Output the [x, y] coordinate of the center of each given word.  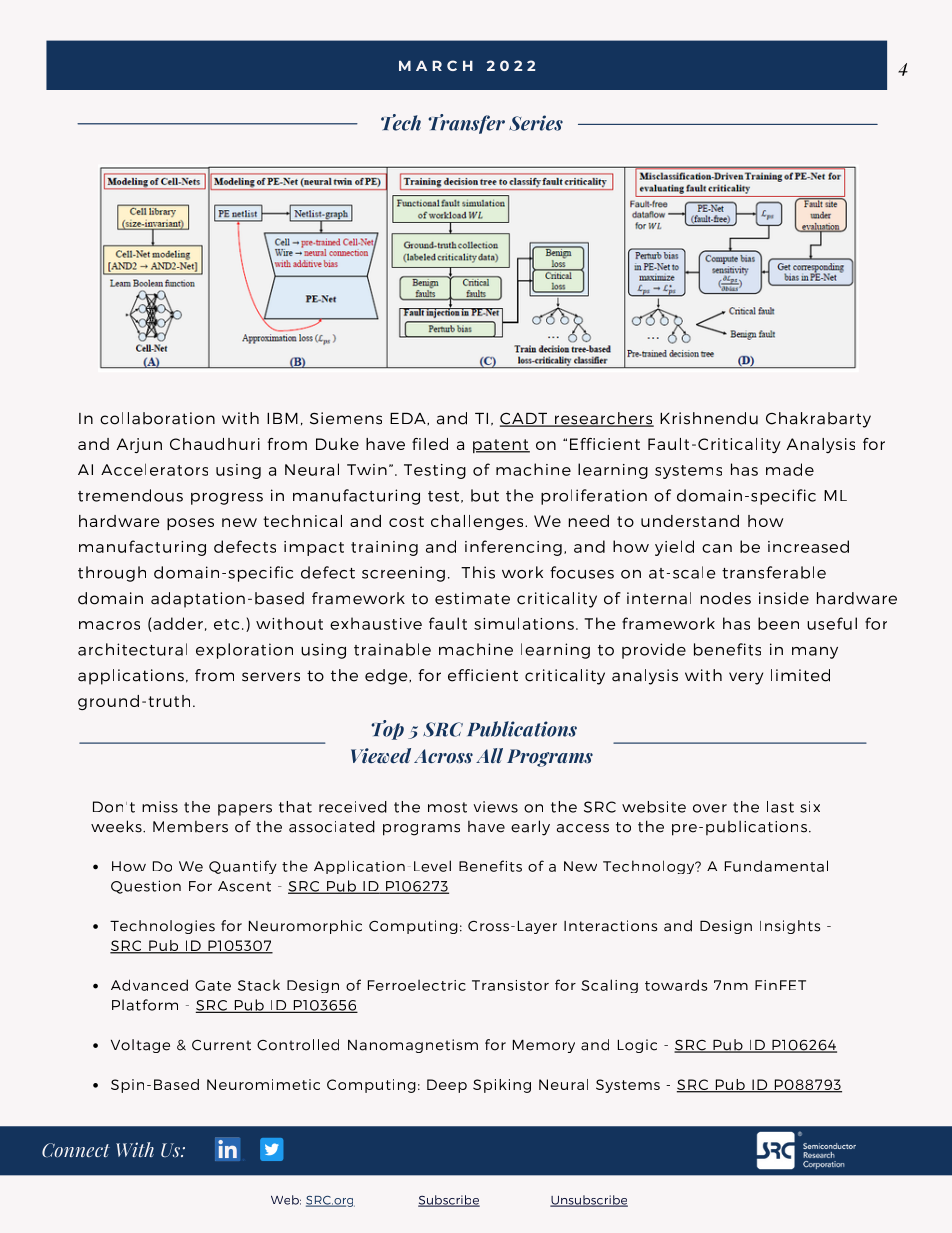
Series [536, 123]
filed [430, 444]
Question [146, 887]
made [790, 469]
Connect [76, 1150]
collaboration [157, 418]
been [778, 623]
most [447, 807]
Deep [447, 1086]
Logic [637, 1046]
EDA [409, 418]
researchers [603, 419]
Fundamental [776, 866]
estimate [472, 598]
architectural [132, 649]
